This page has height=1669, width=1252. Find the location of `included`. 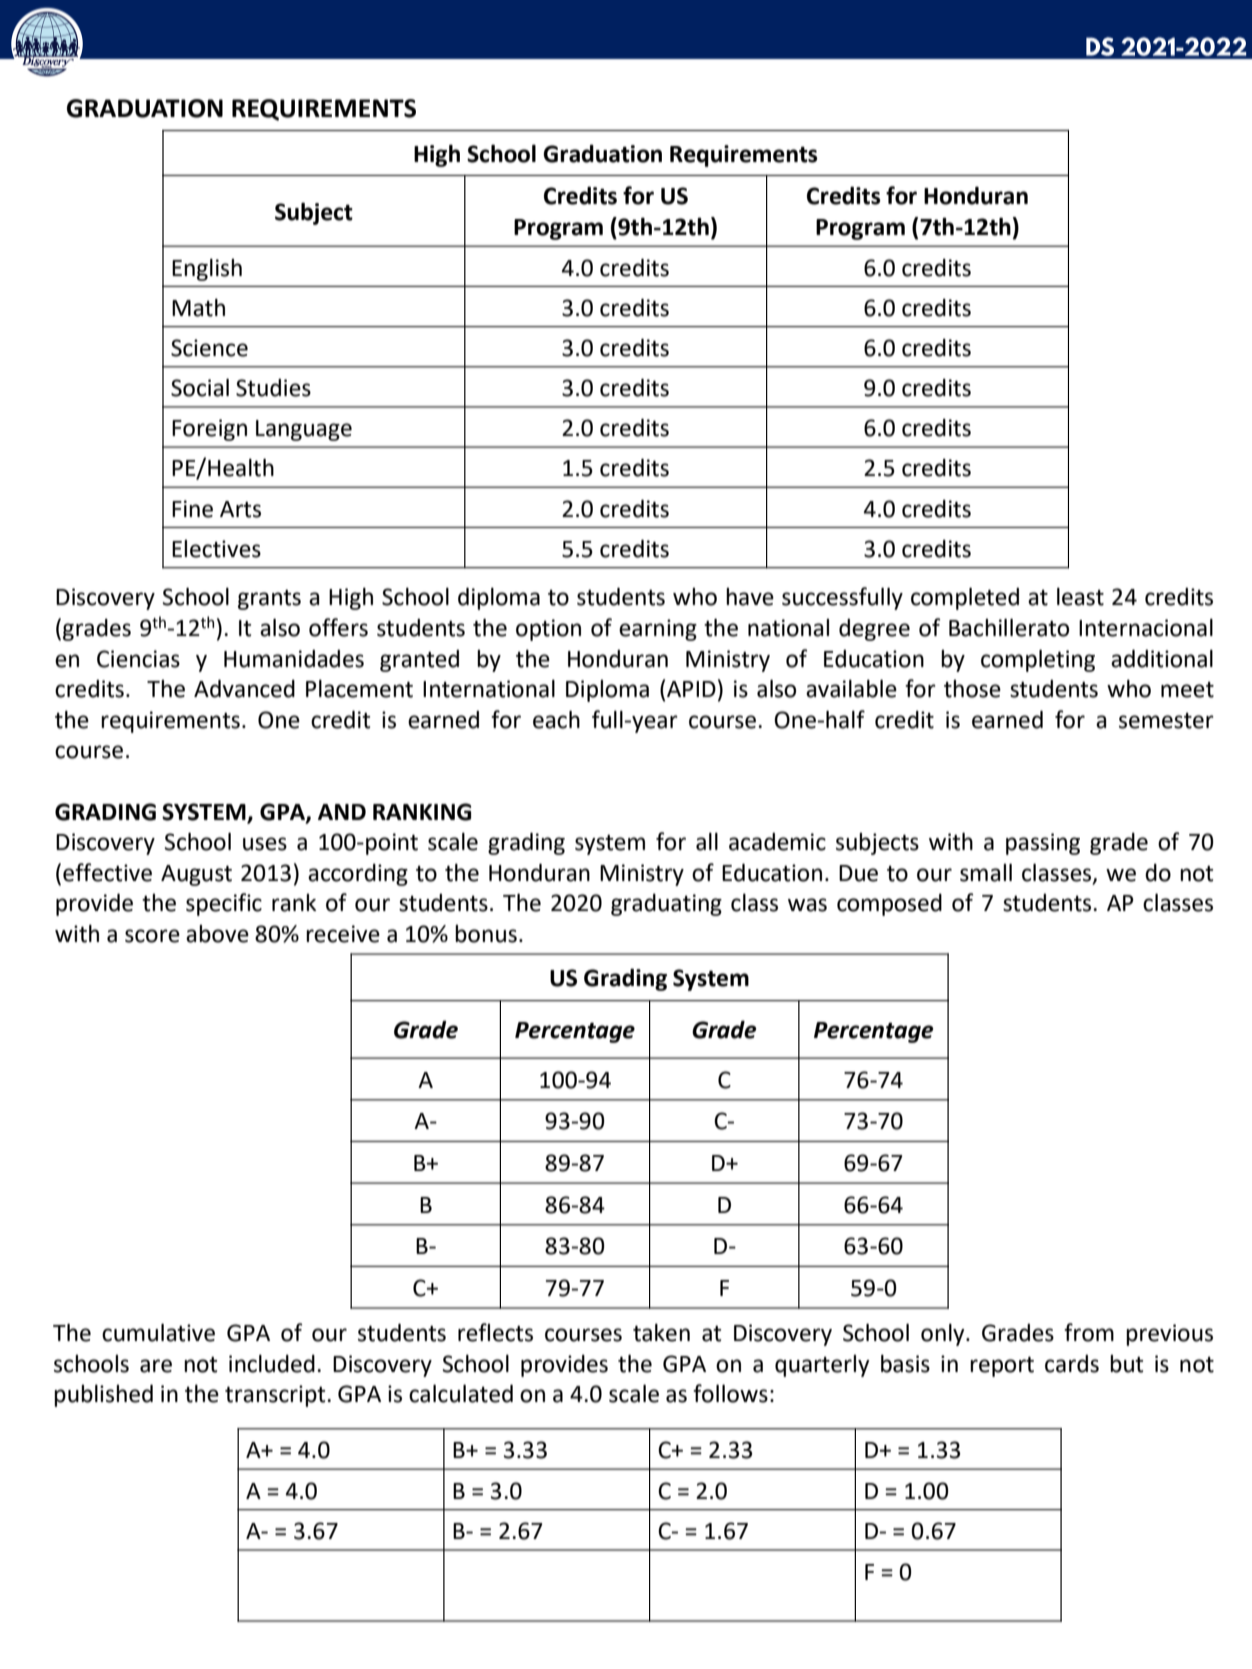

included is located at coordinates (272, 1364).
